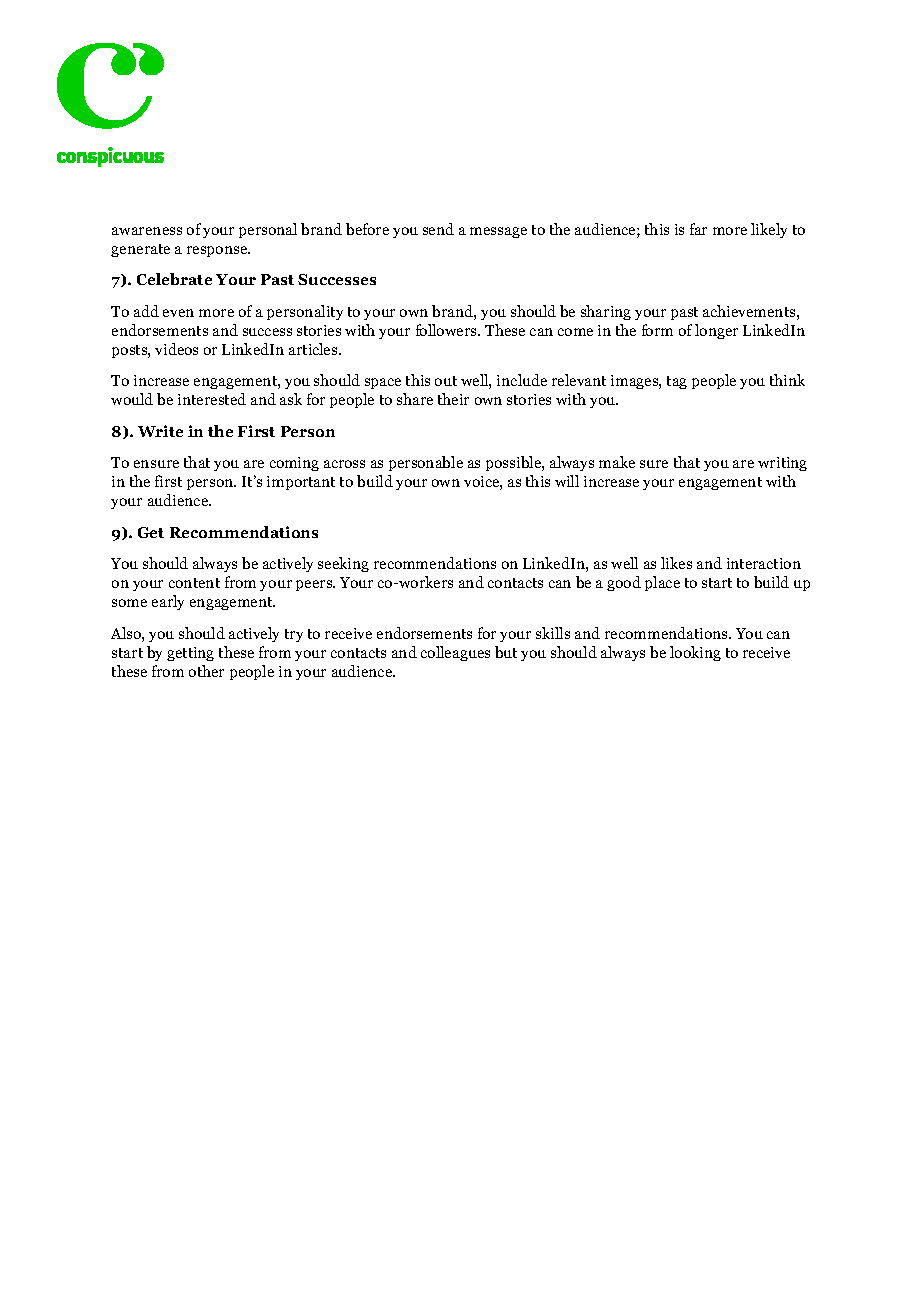 This screenshot has width=924, height=1307. Describe the element at coordinates (438, 229) in the screenshot. I see `send` at that location.
